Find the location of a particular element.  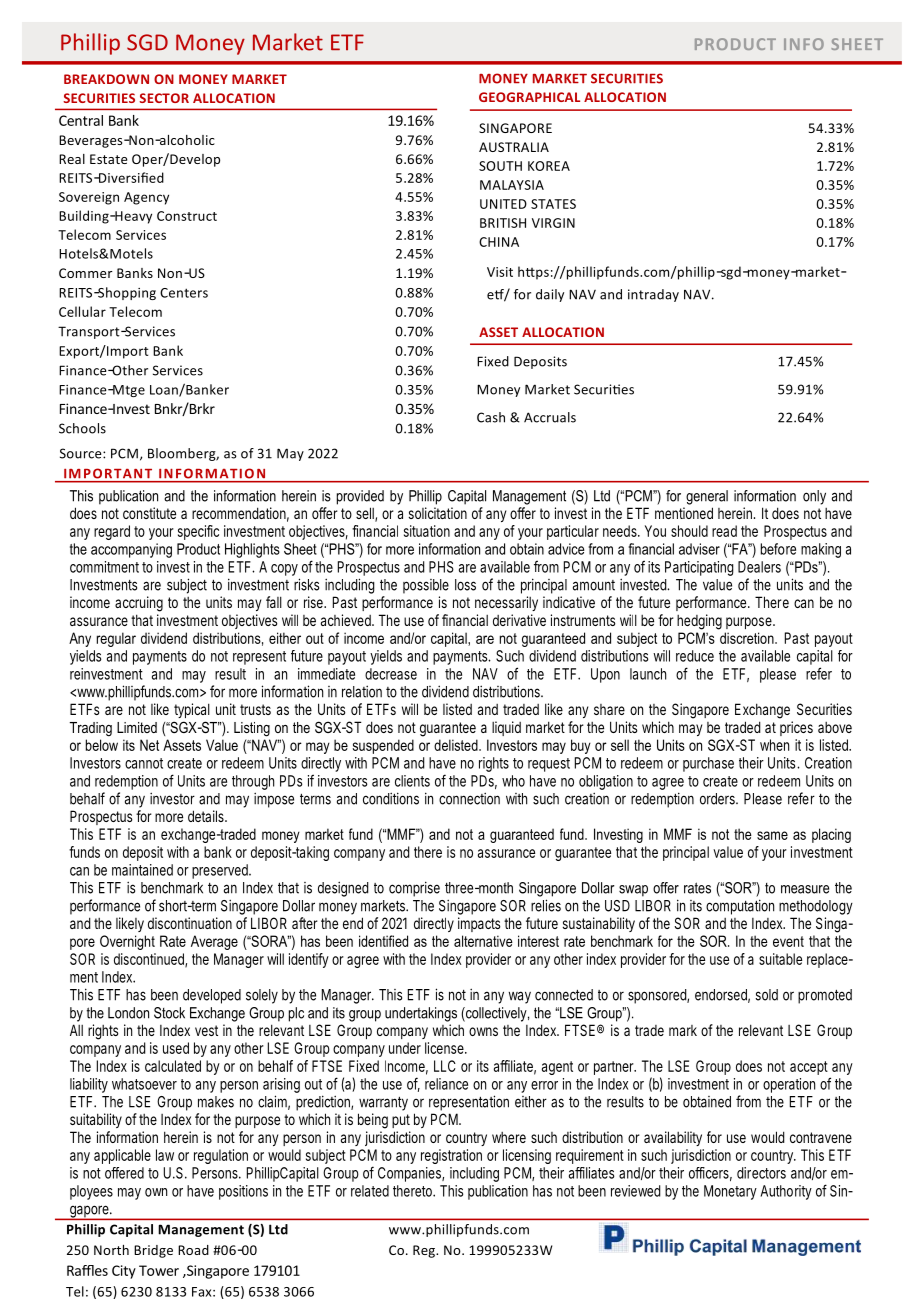

suitable is located at coordinates (780, 959).
